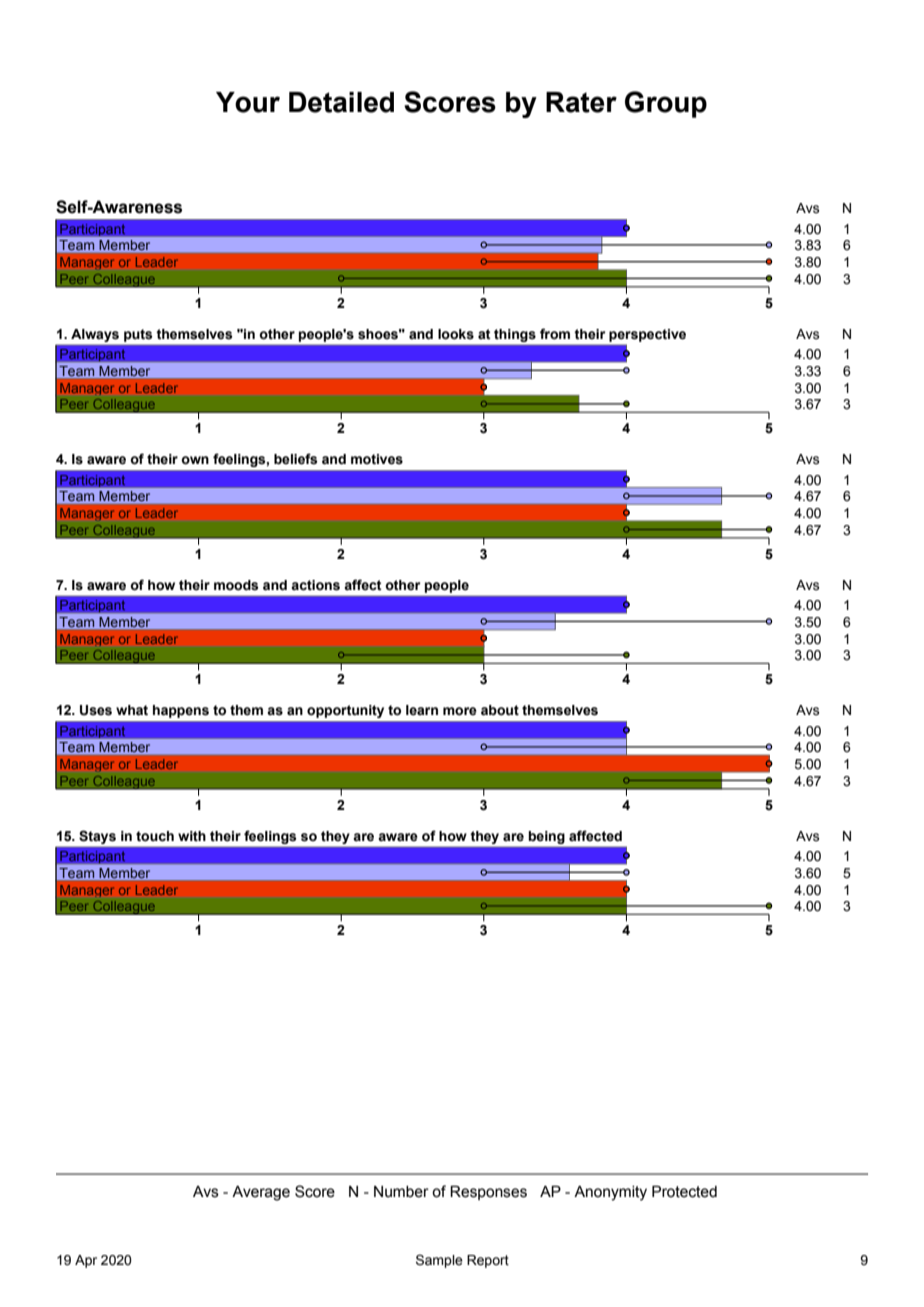 The height and width of the screenshot is (1307, 924). What do you see at coordinates (155, 836) in the screenshot?
I see `touch` at bounding box center [155, 836].
